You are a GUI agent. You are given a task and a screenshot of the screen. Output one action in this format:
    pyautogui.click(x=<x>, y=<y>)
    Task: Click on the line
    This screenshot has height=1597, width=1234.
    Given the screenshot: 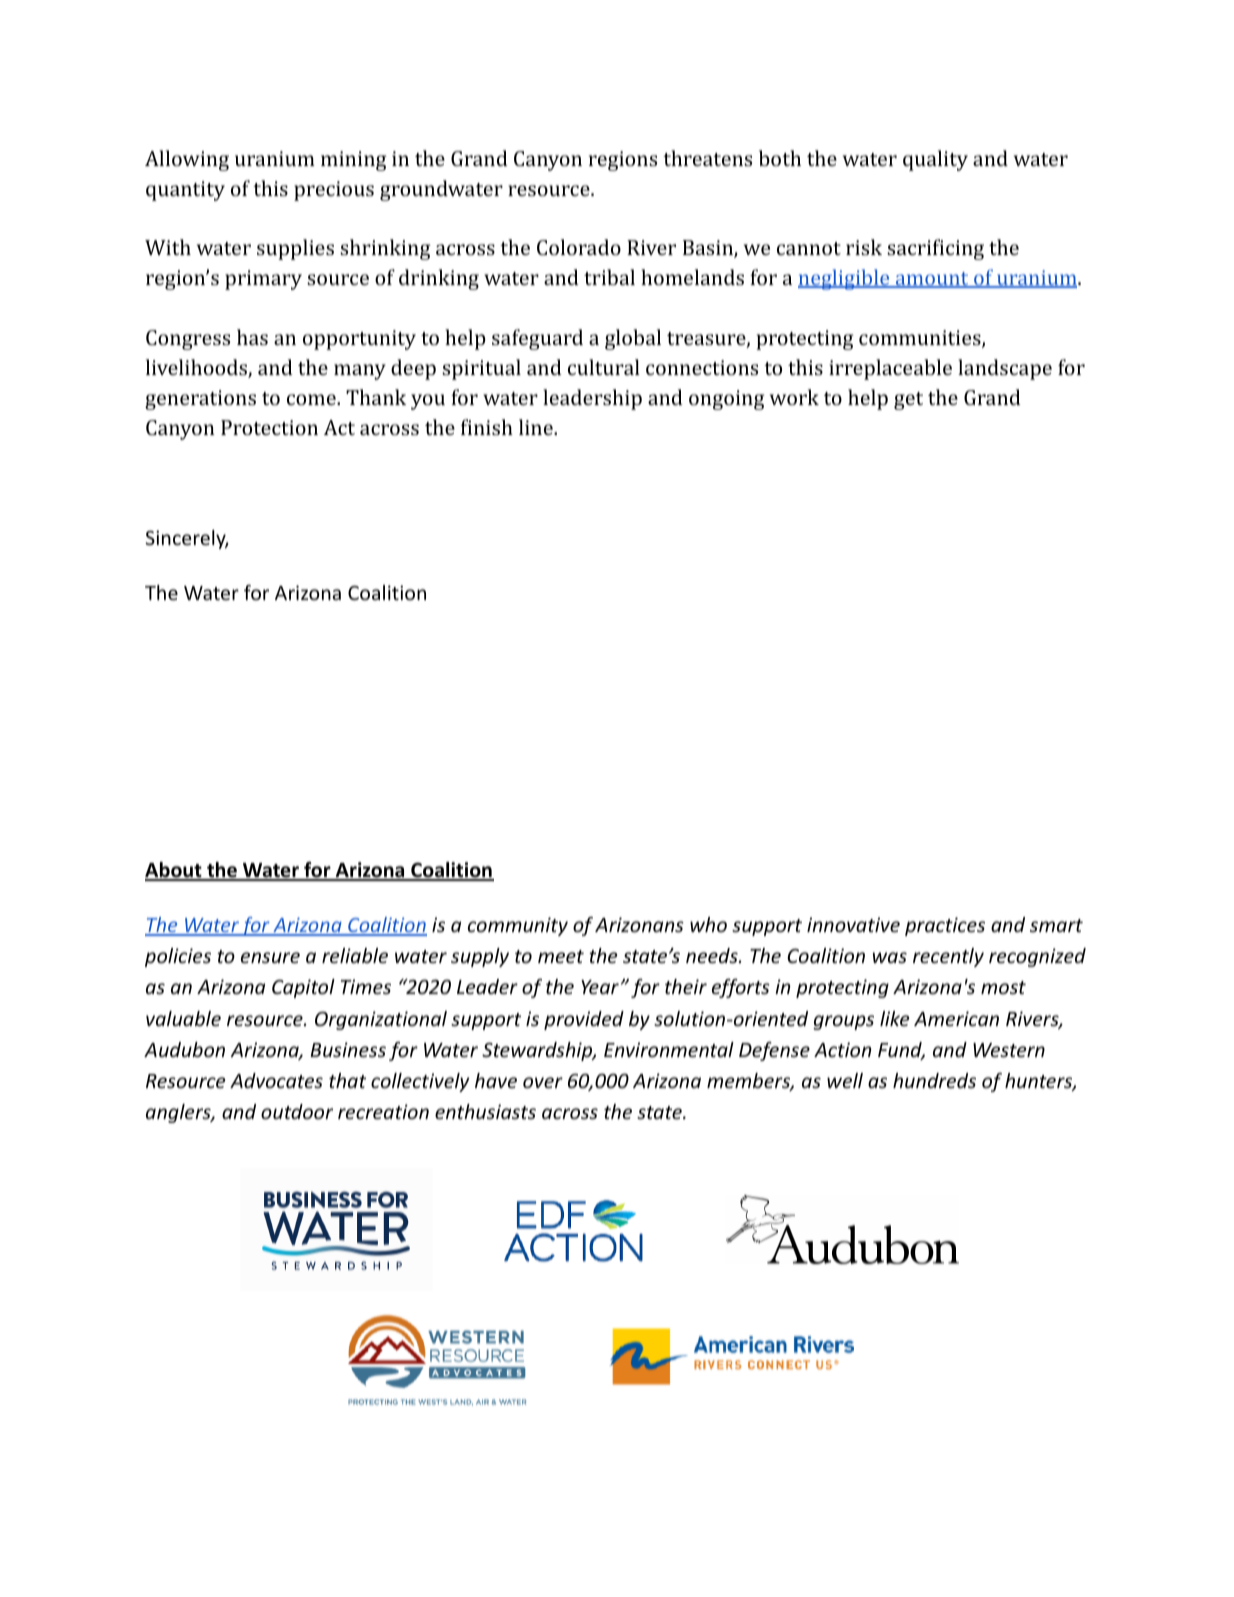 What is the action you would take?
    pyautogui.click(x=537, y=427)
